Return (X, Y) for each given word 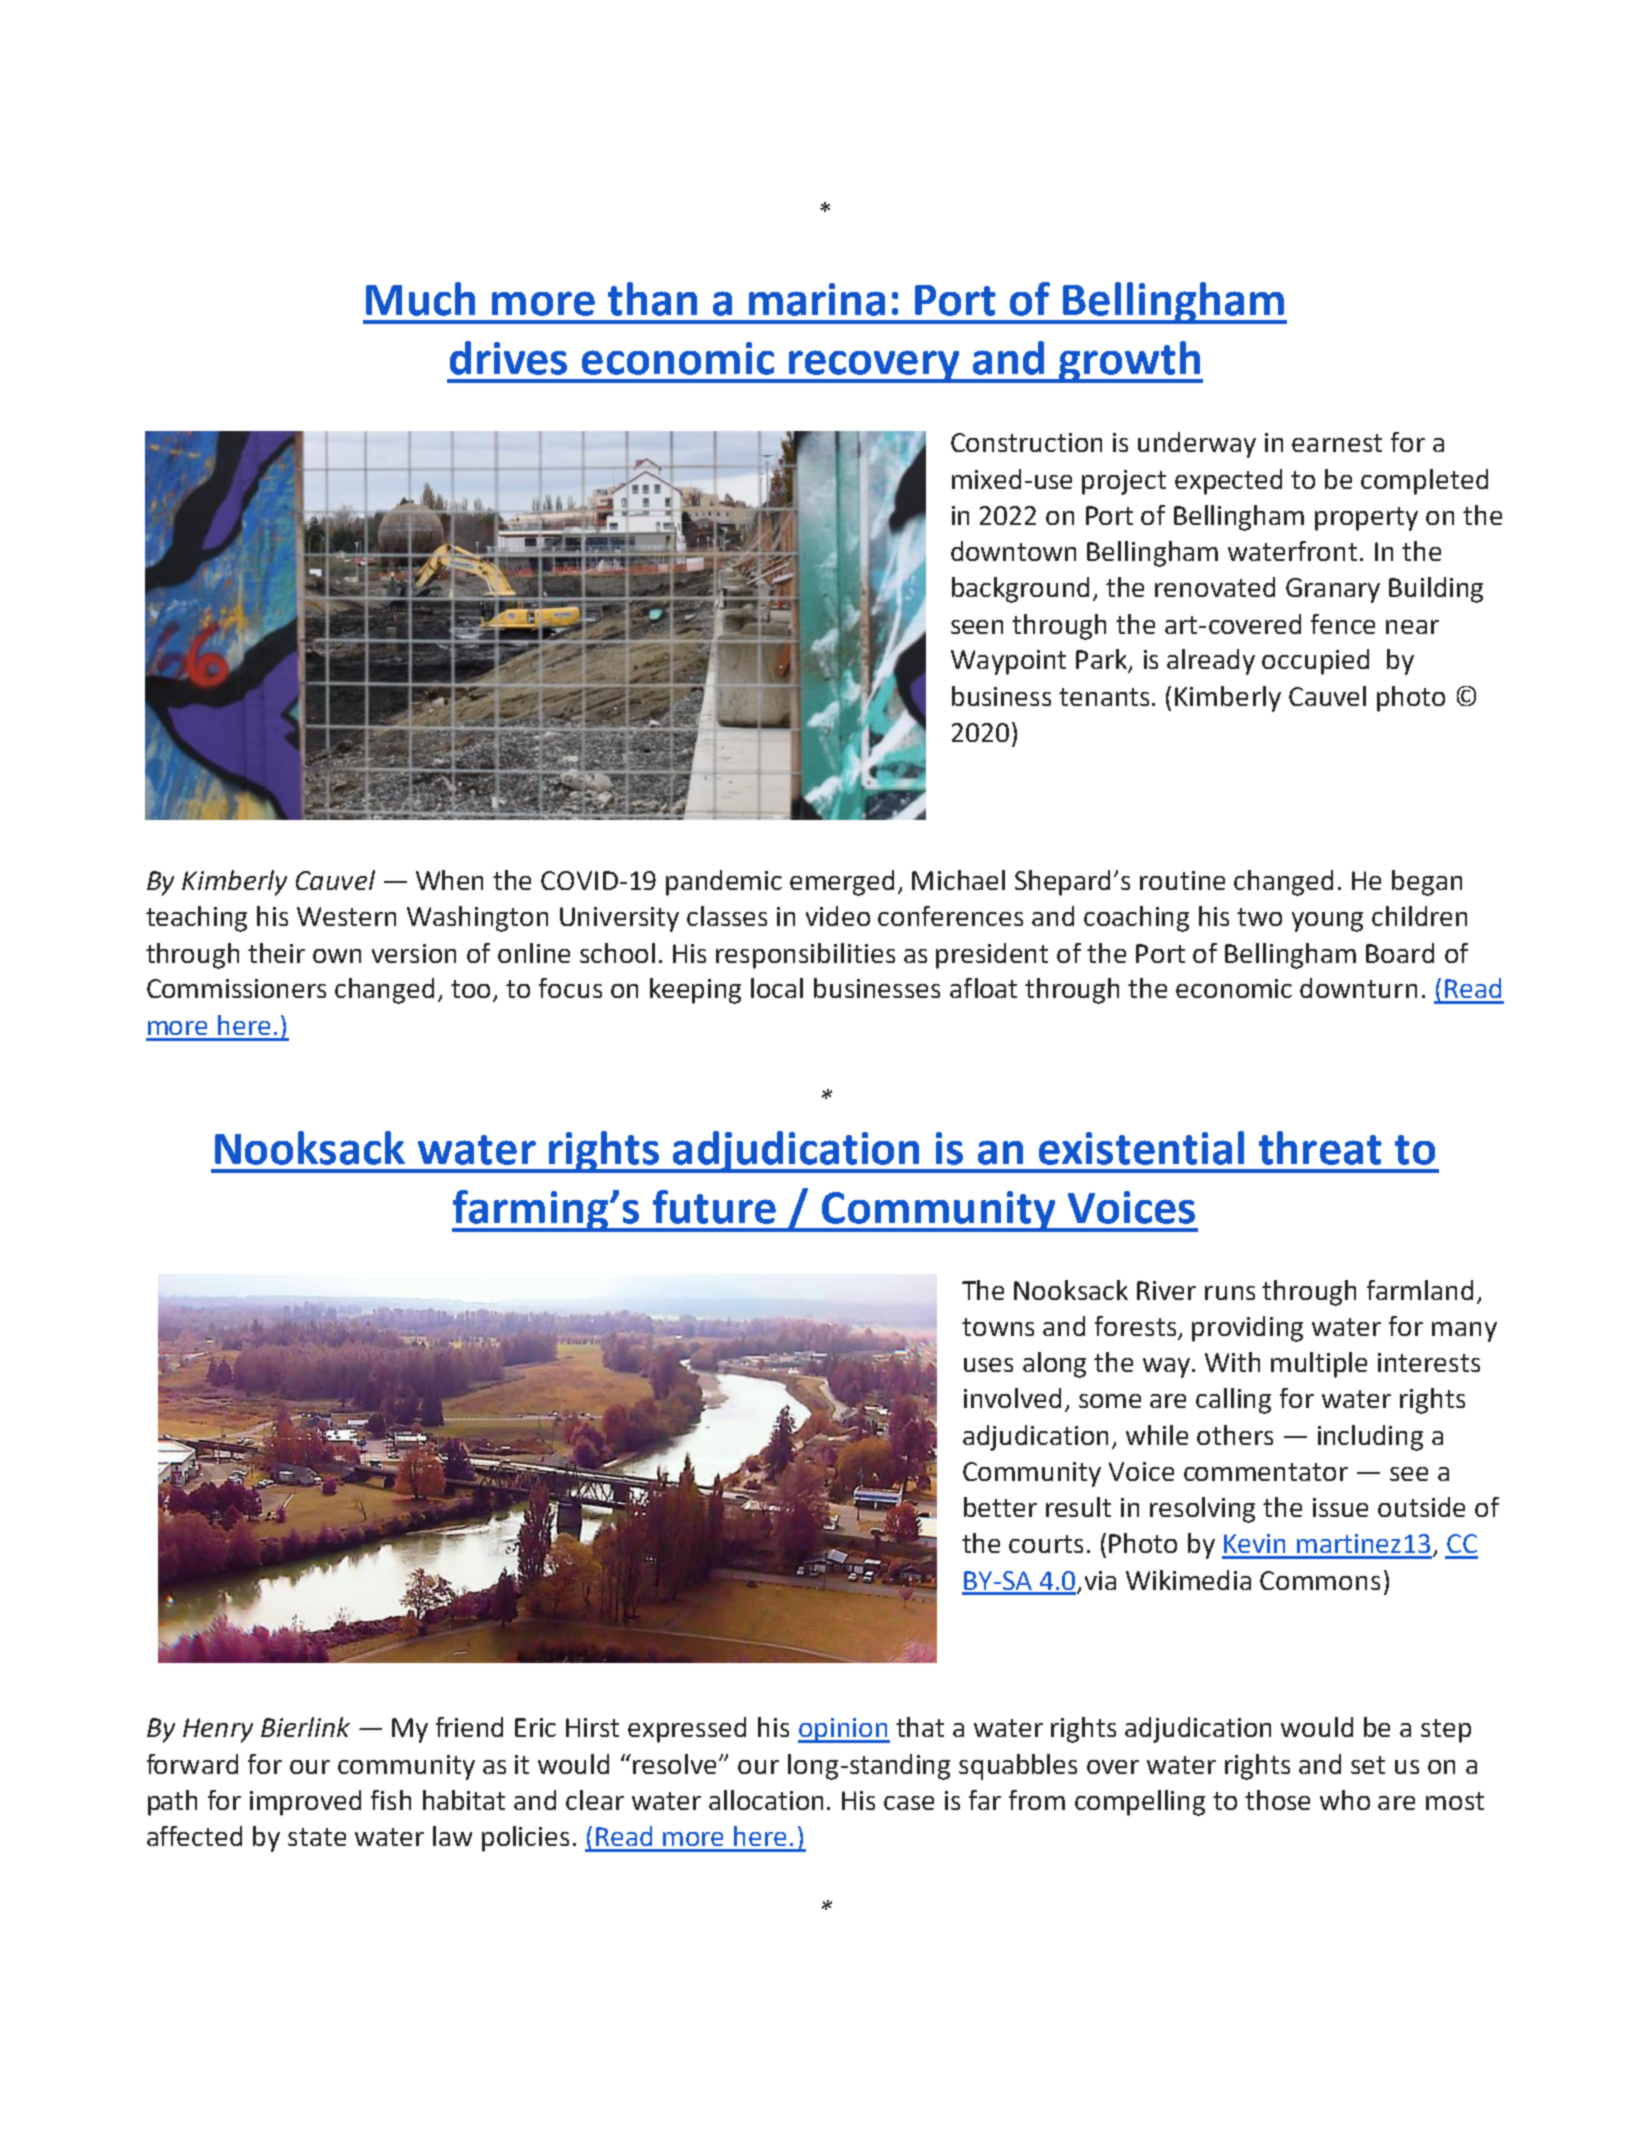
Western (346, 916)
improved (305, 1803)
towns (998, 1327)
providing (1247, 1329)
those (1277, 1800)
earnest (1337, 443)
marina (817, 299)
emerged (842, 883)
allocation (766, 1800)
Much (420, 299)
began (1427, 883)
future (714, 1207)
